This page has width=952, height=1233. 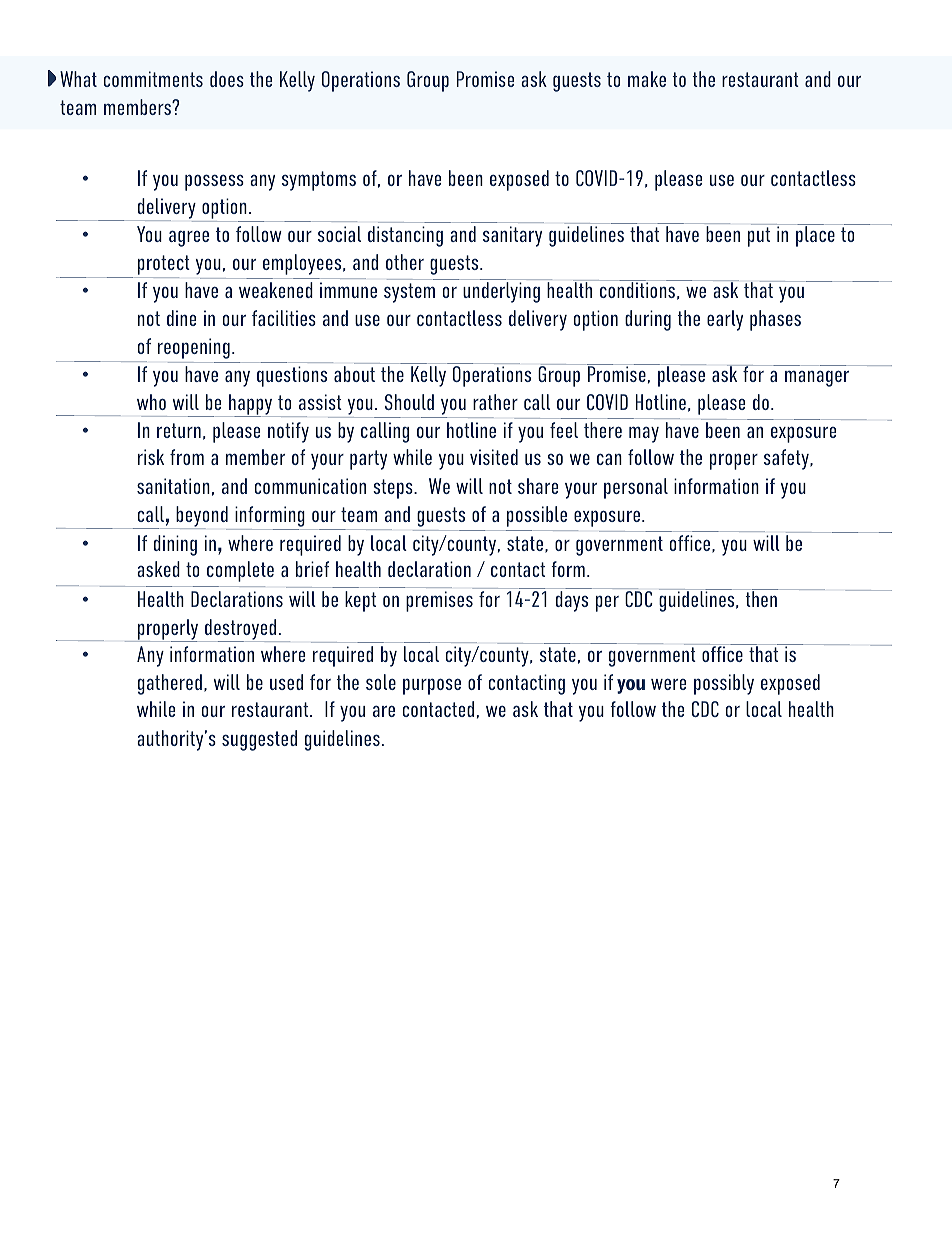 I want to click on other, so click(x=405, y=262).
